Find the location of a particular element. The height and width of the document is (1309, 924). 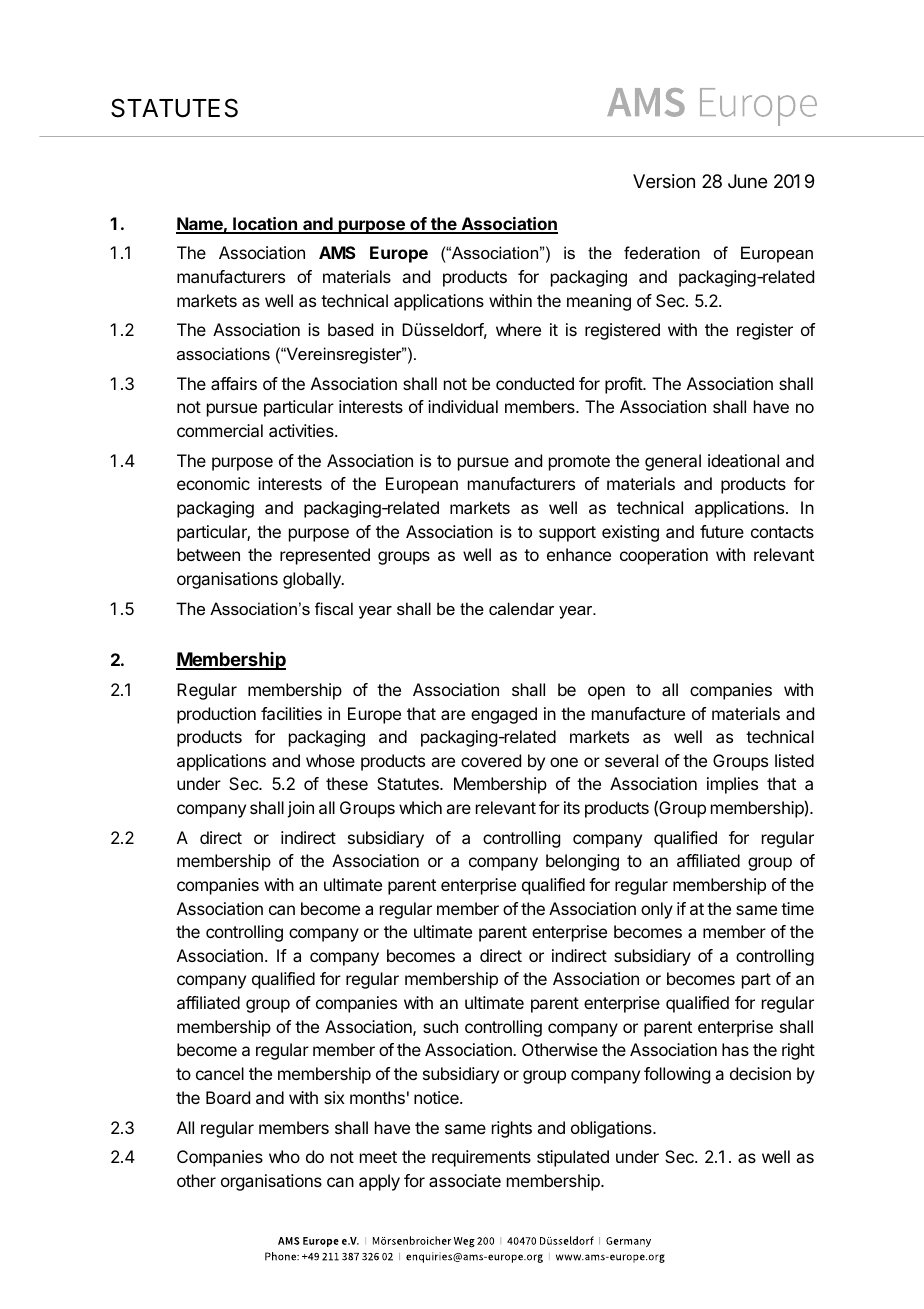

June is located at coordinates (747, 181).
